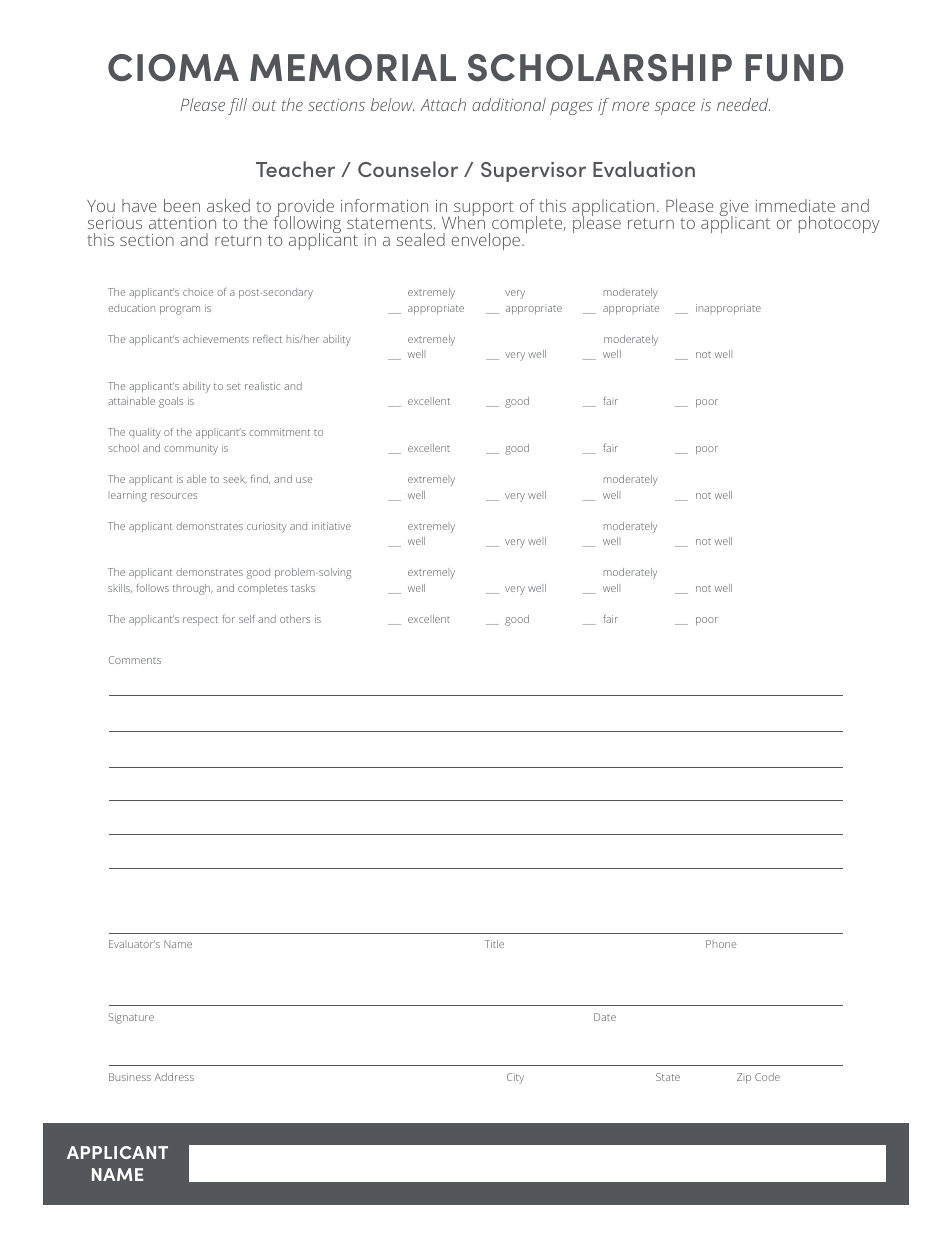  What do you see at coordinates (743, 104) in the page?
I see `needed` at bounding box center [743, 104].
